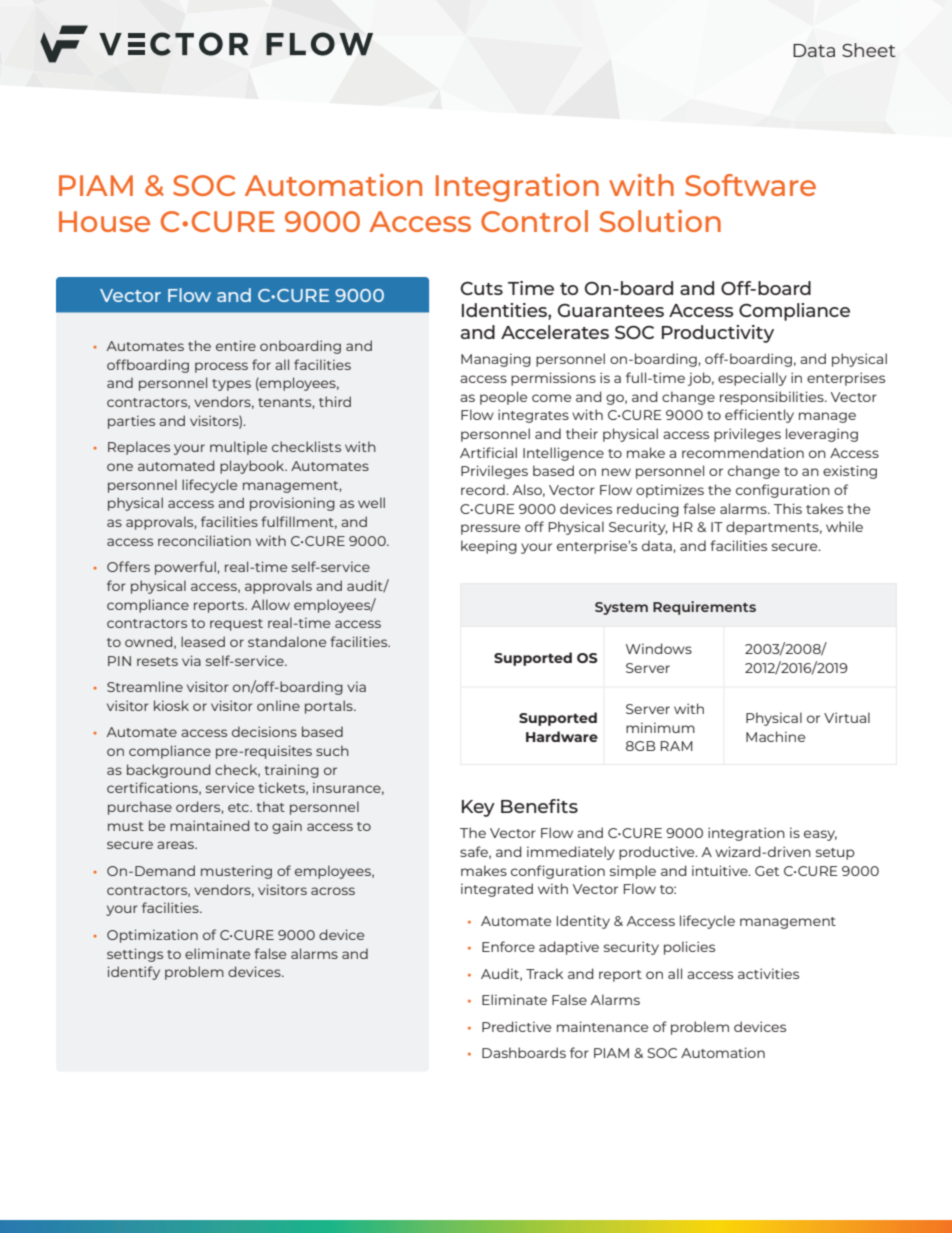  What do you see at coordinates (134, 973) in the screenshot?
I see `identify` at bounding box center [134, 973].
